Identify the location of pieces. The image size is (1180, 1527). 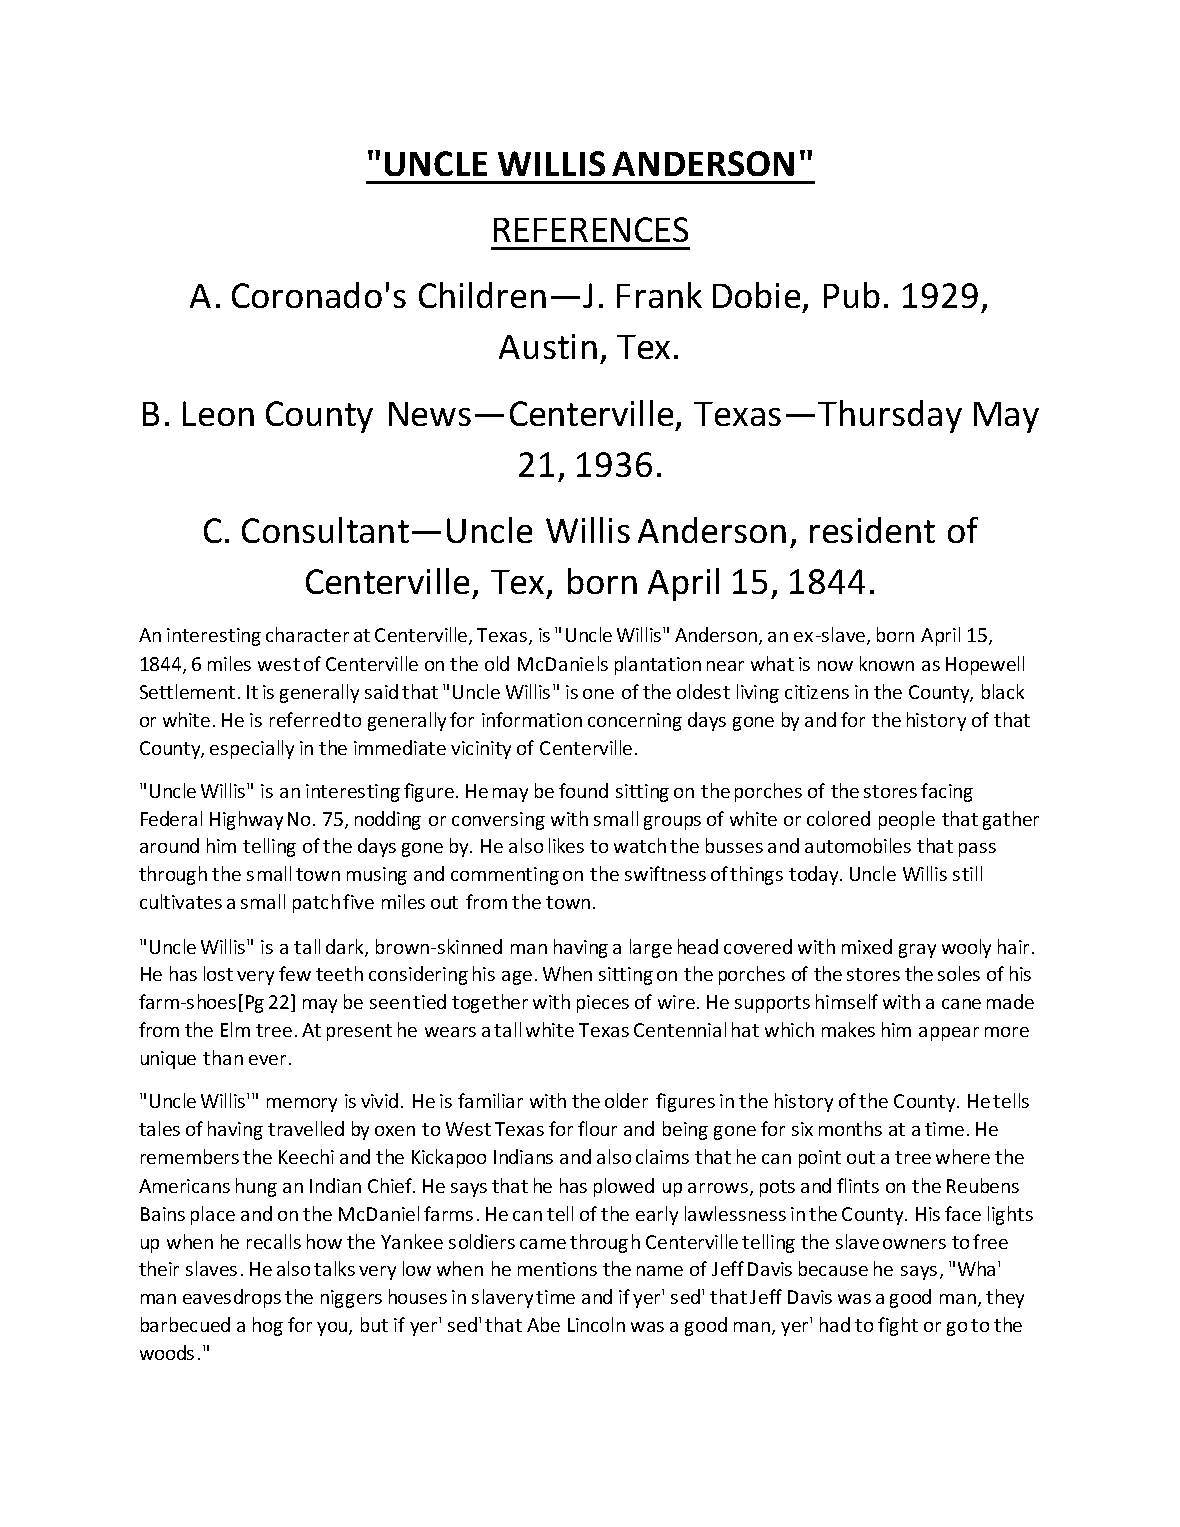
(603, 1004).
